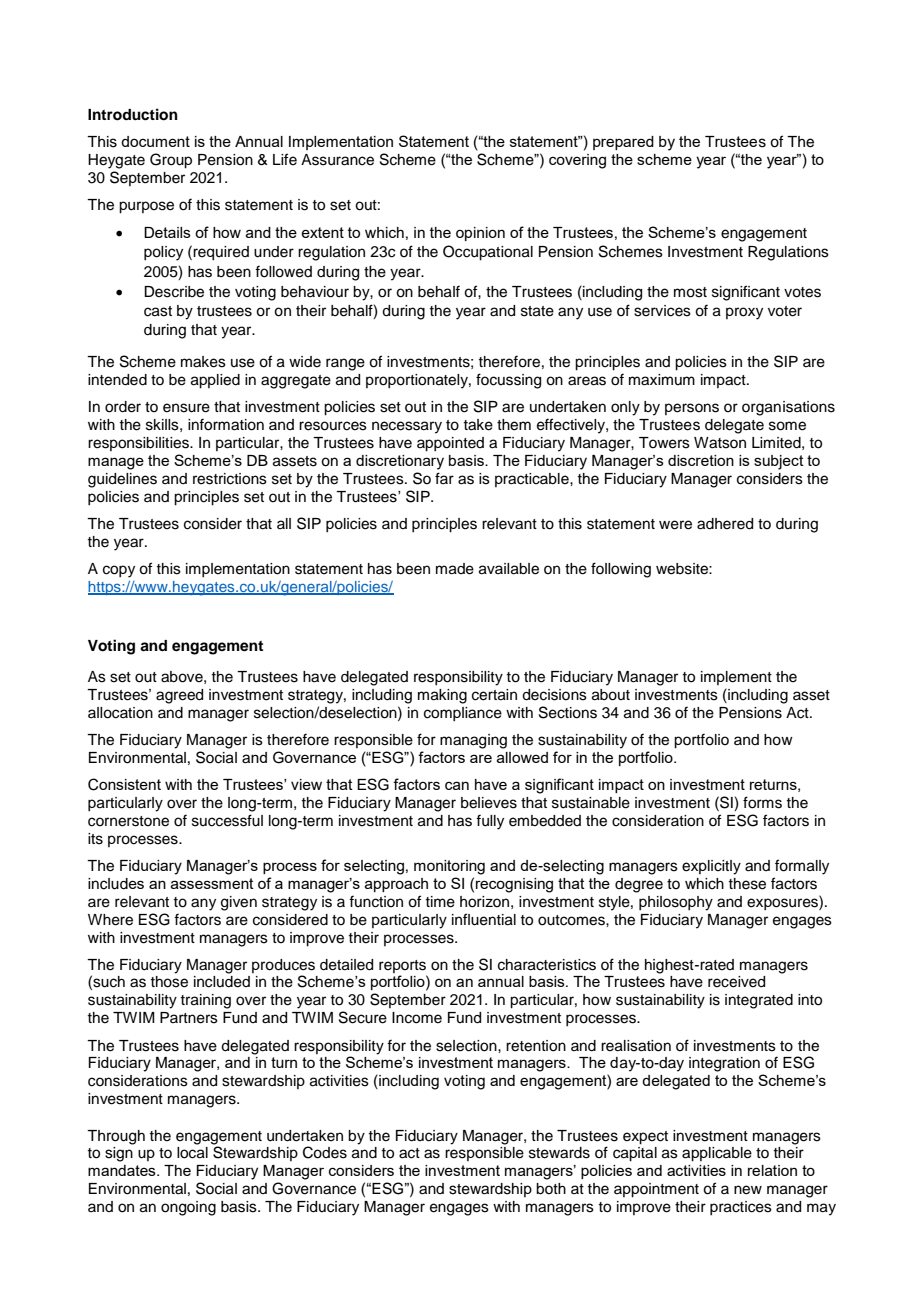 Image resolution: width=924 pixels, height=1308 pixels. Describe the element at coordinates (480, 234) in the screenshot. I see `opinion` at that location.
